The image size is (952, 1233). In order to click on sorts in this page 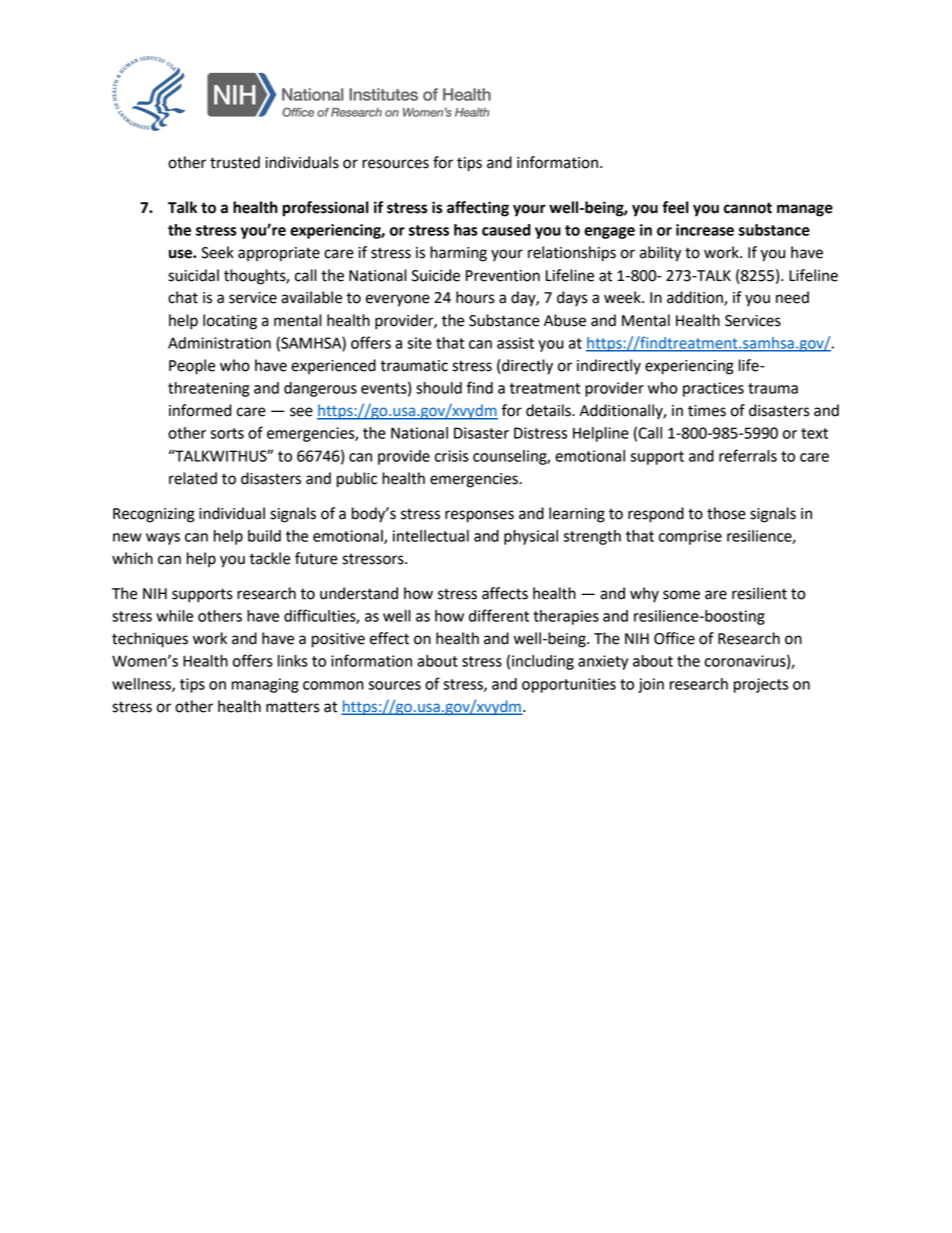, I will do `click(227, 433)`.
